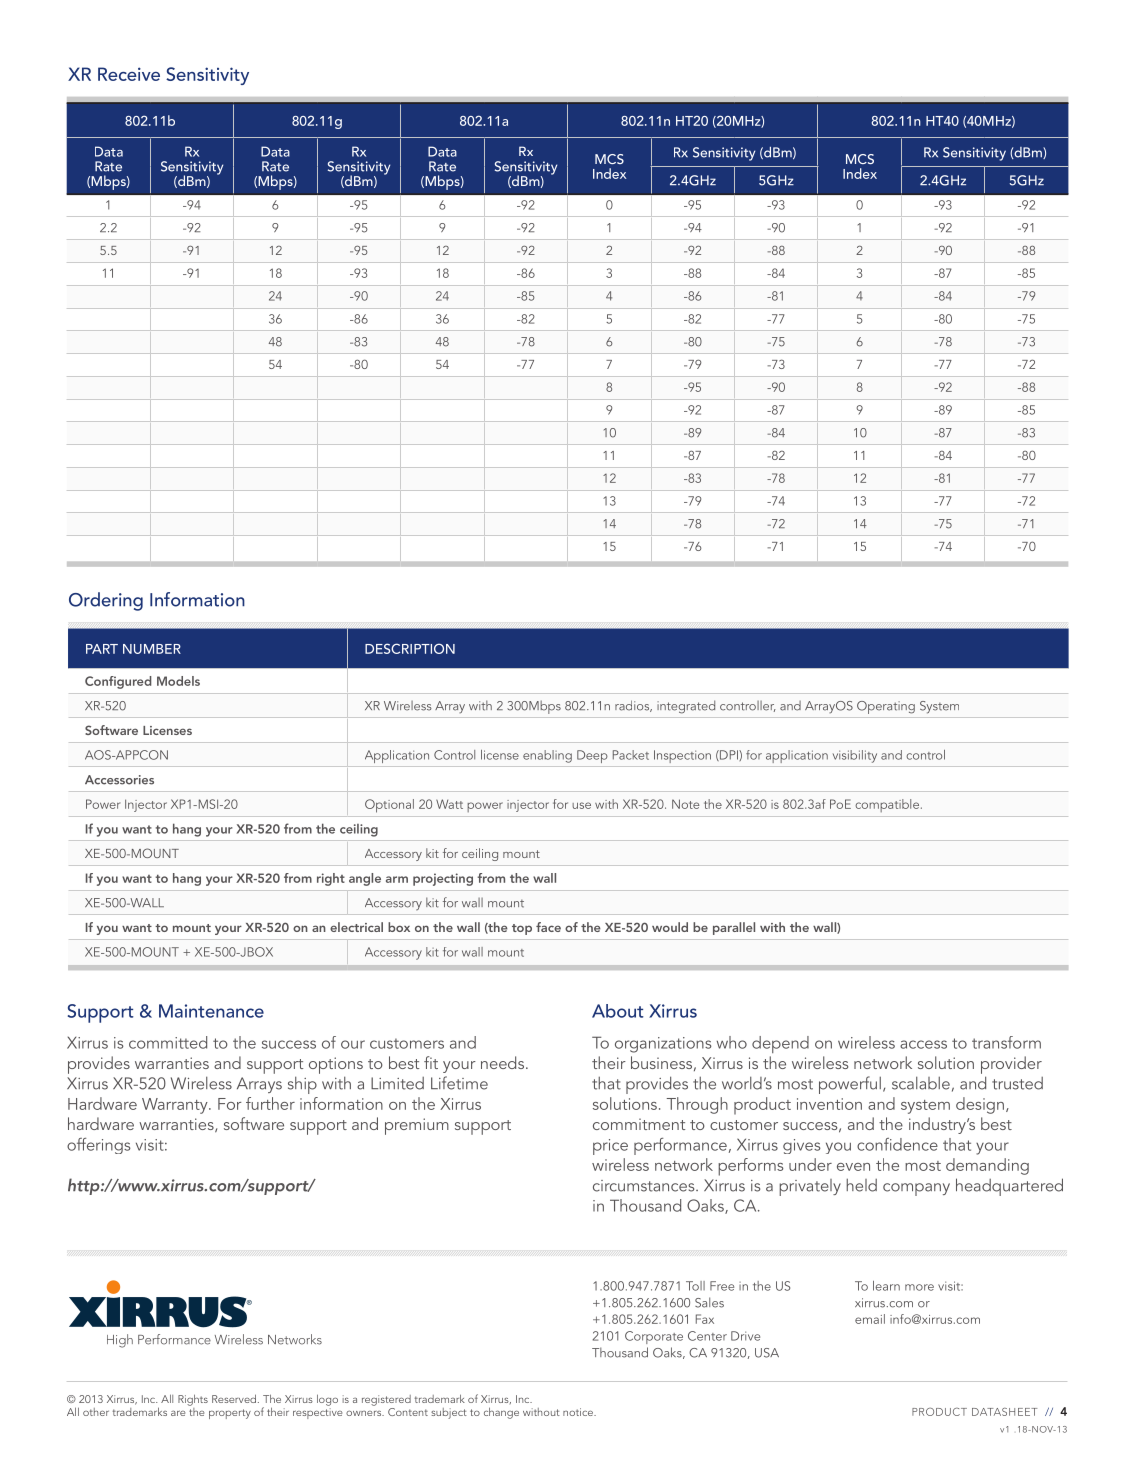  Describe the element at coordinates (1006, 1042) in the image. I see `transform` at that location.
